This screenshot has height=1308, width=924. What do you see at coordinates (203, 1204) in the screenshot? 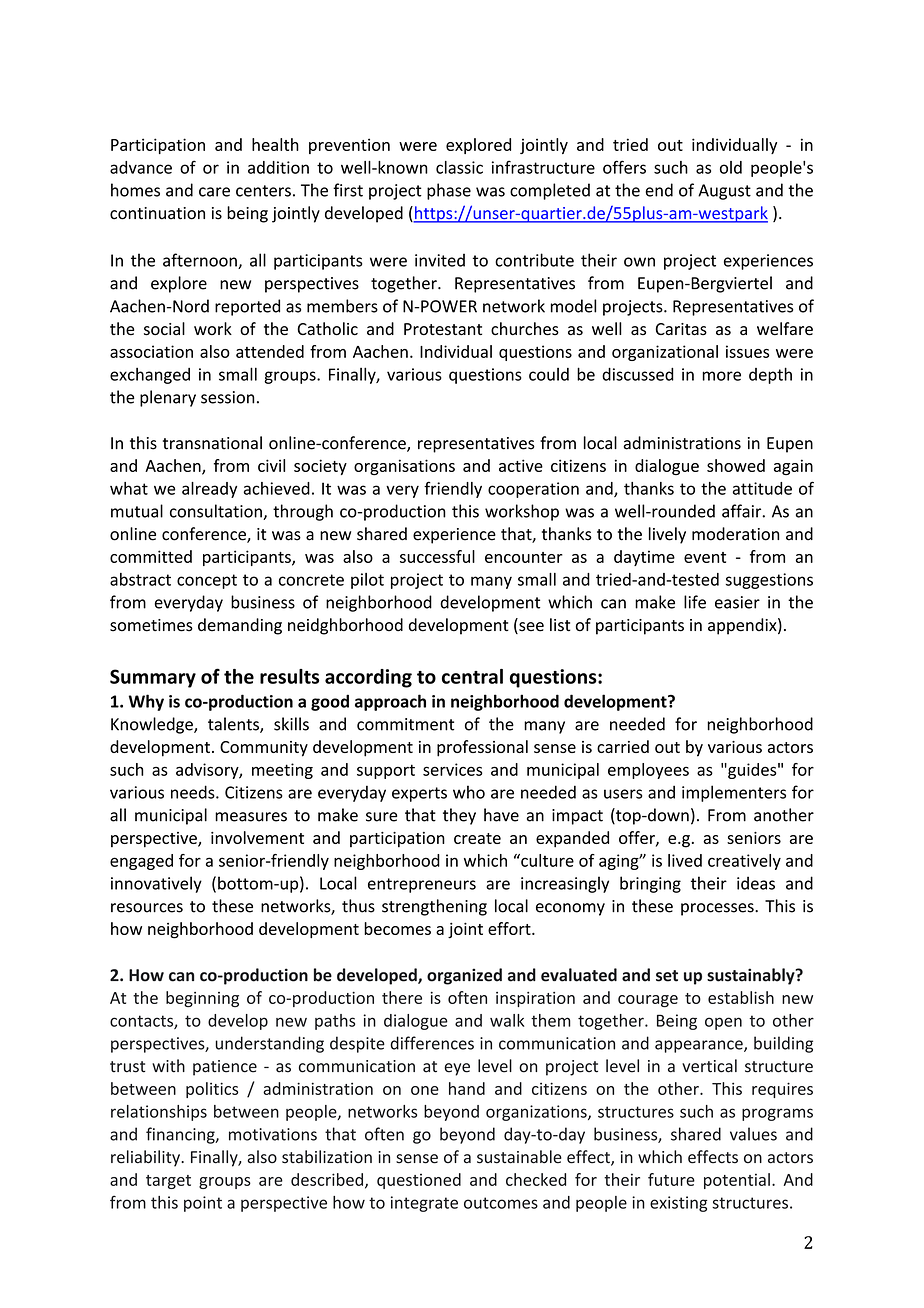
I see `point` at bounding box center [203, 1204].
